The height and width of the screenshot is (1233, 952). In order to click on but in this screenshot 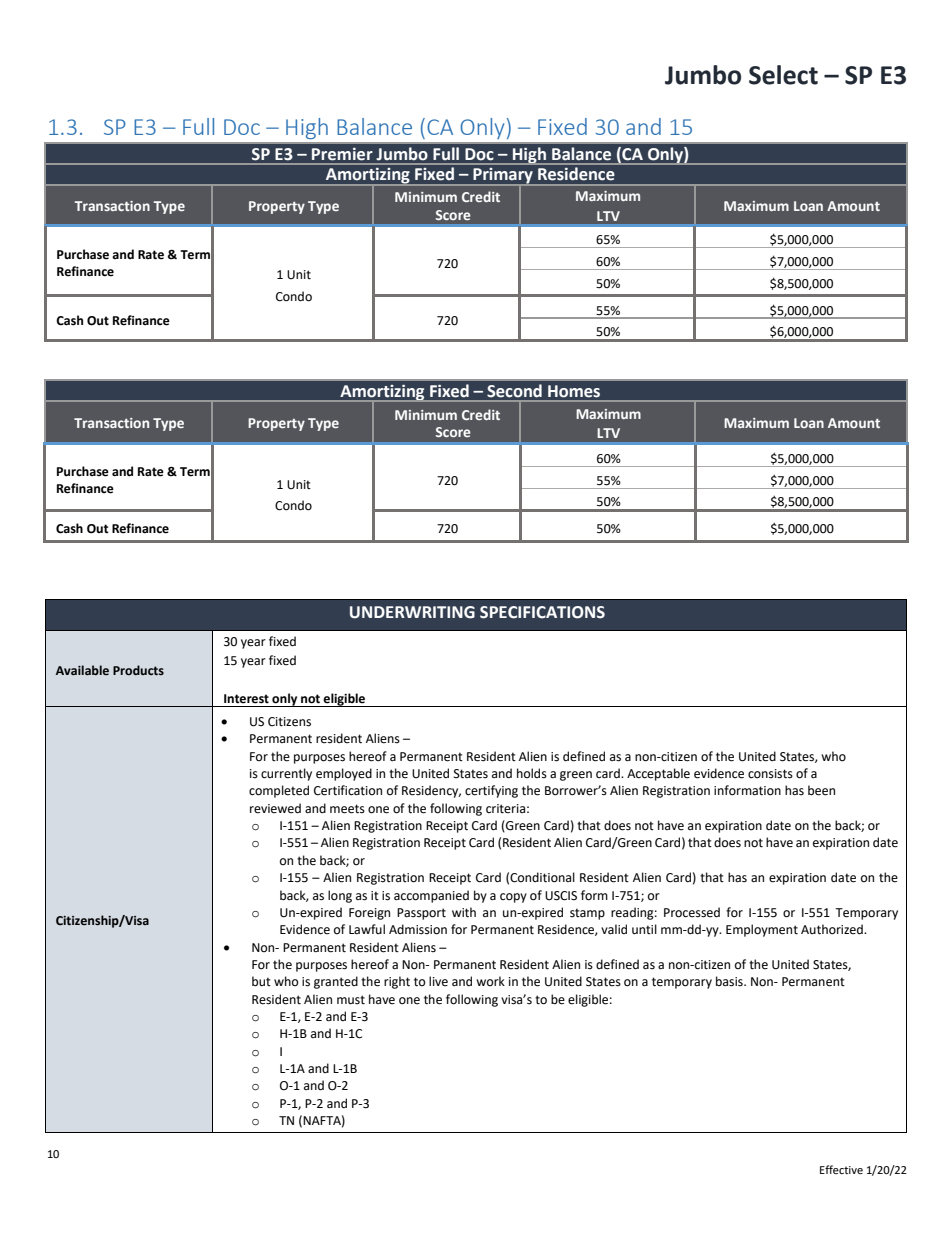, I will do `click(261, 981)`.
